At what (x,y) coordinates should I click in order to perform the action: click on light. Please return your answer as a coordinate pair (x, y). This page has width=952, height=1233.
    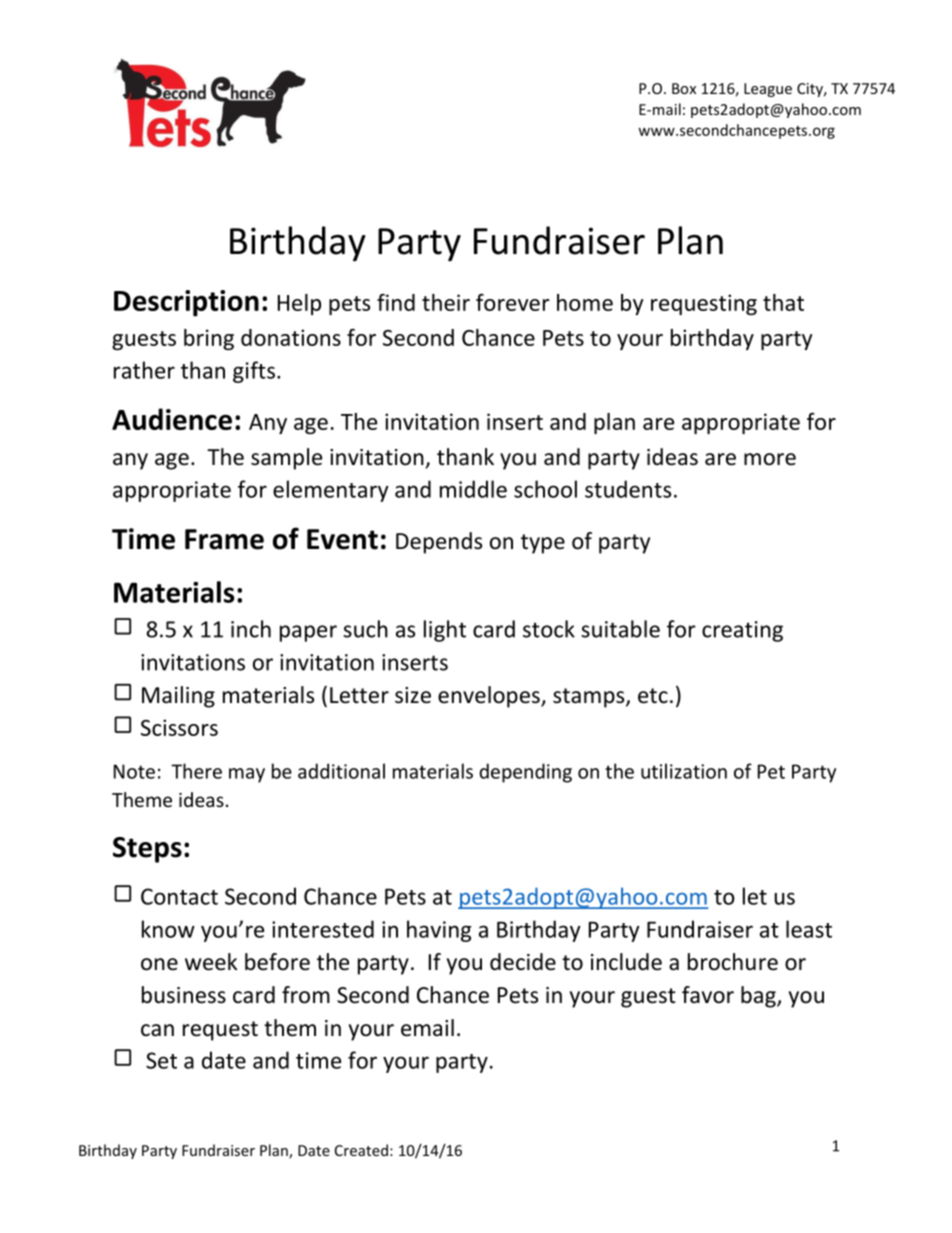
    Looking at the image, I should click on (445, 631).
